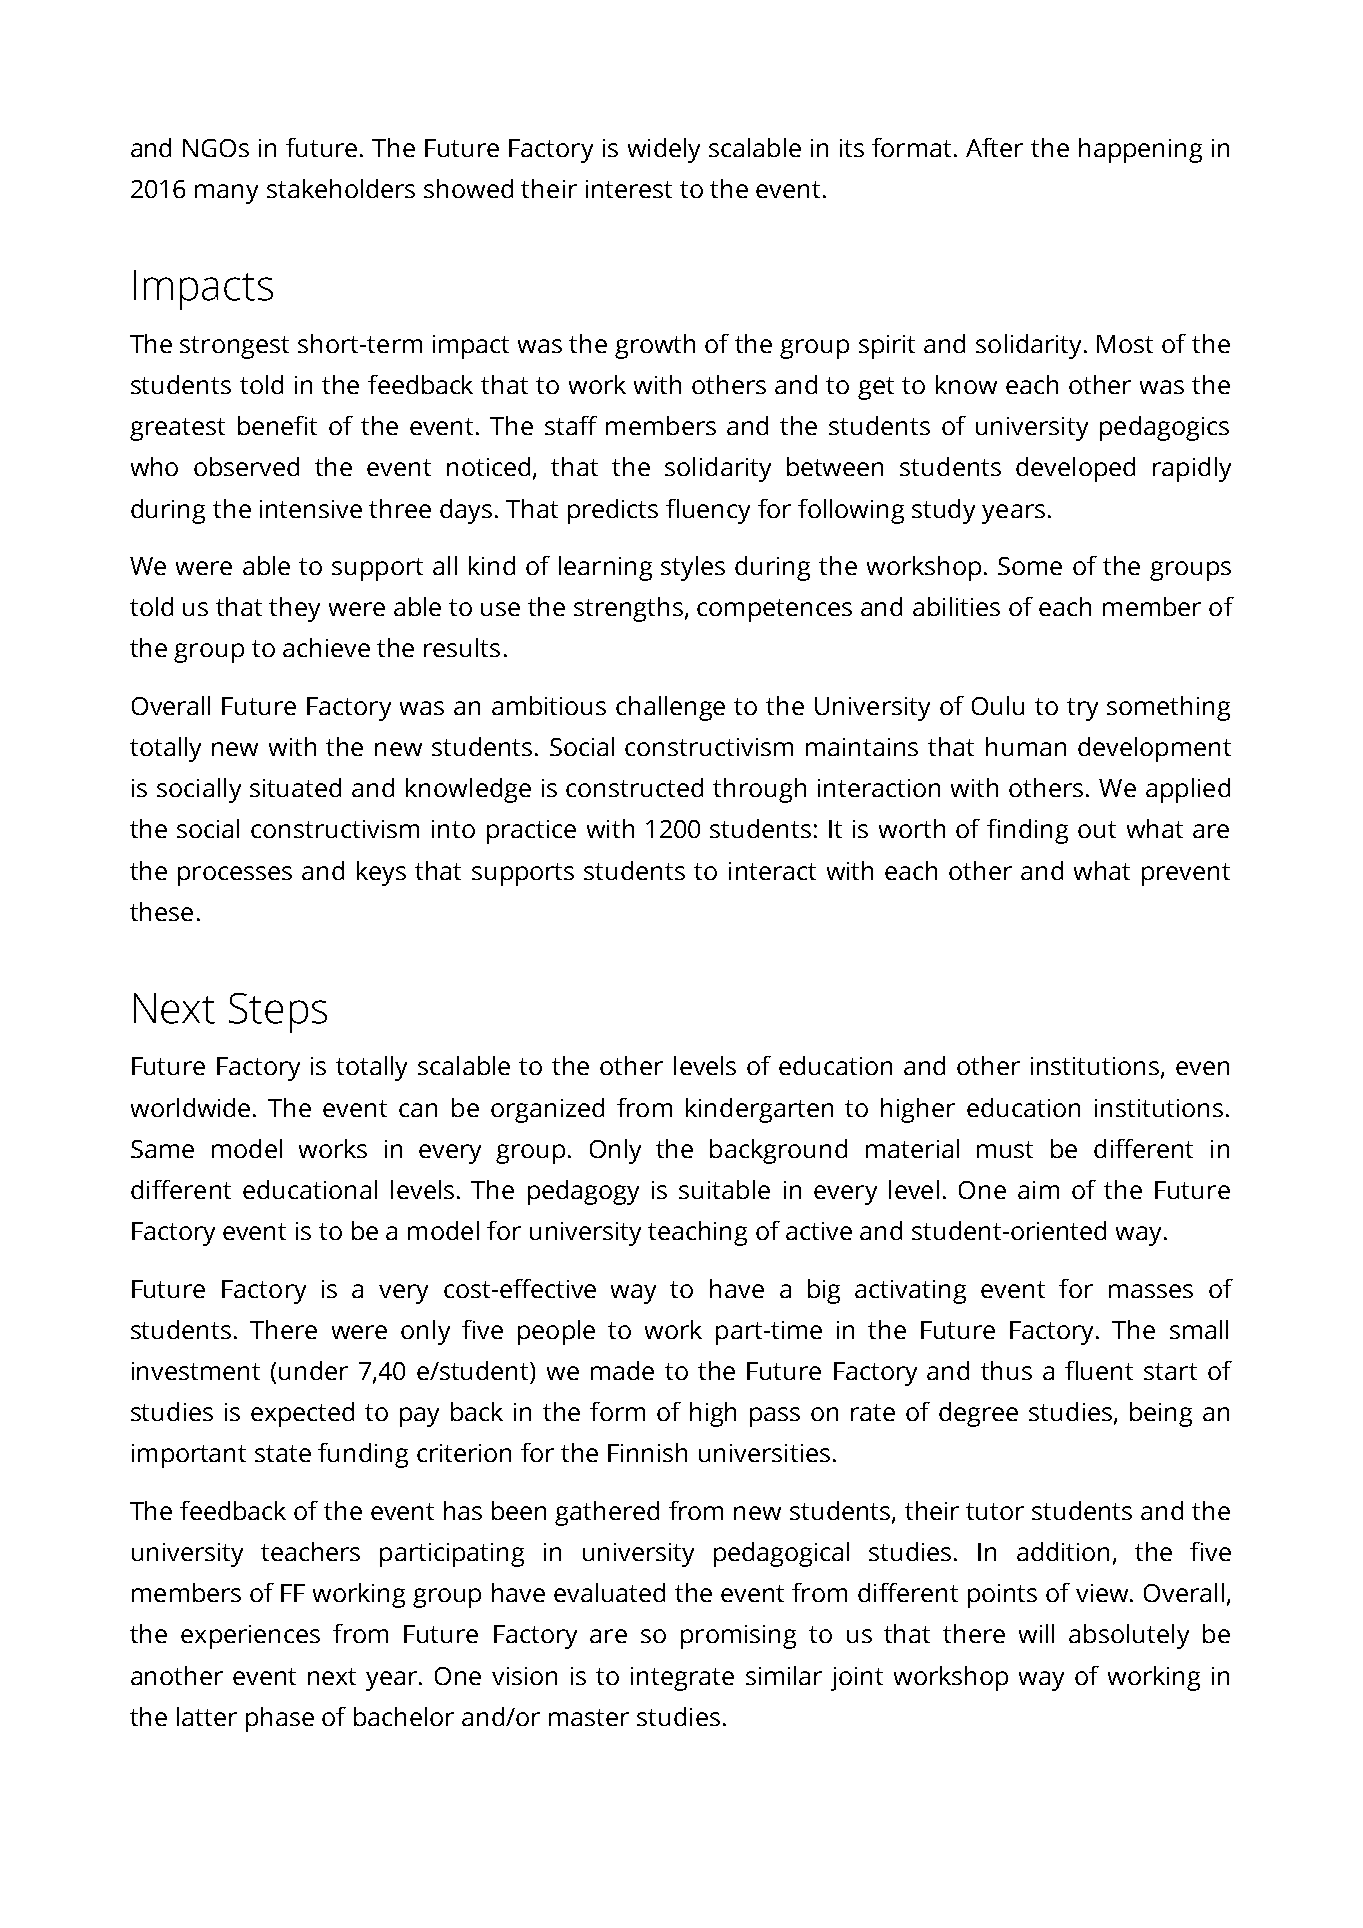 This screenshot has width=1363, height=1928. What do you see at coordinates (1036, 1633) in the screenshot?
I see `will` at bounding box center [1036, 1633].
